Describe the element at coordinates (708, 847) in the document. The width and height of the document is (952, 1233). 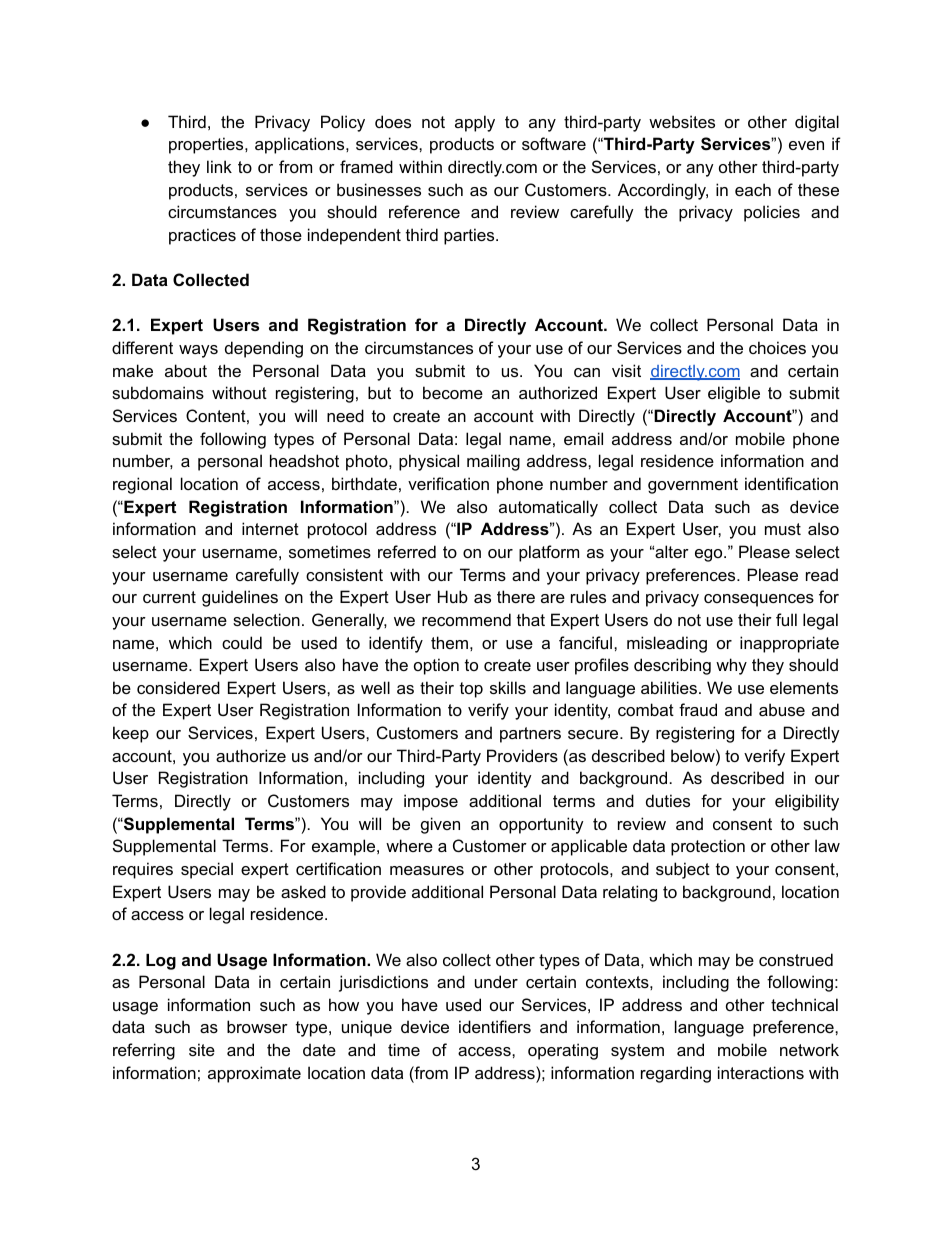
I see `protection` at that location.
